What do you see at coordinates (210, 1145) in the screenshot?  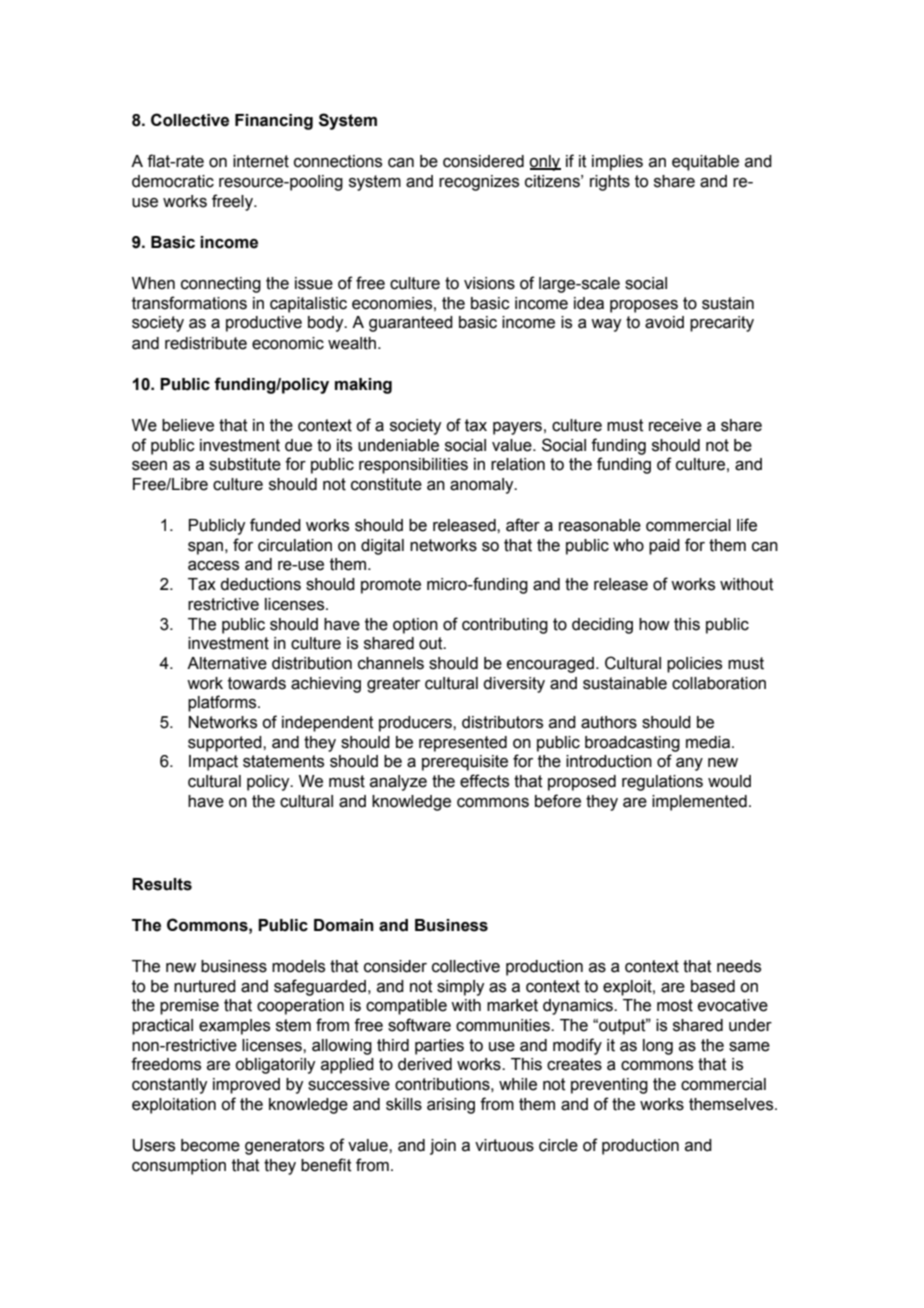 I see `become` at bounding box center [210, 1145].
